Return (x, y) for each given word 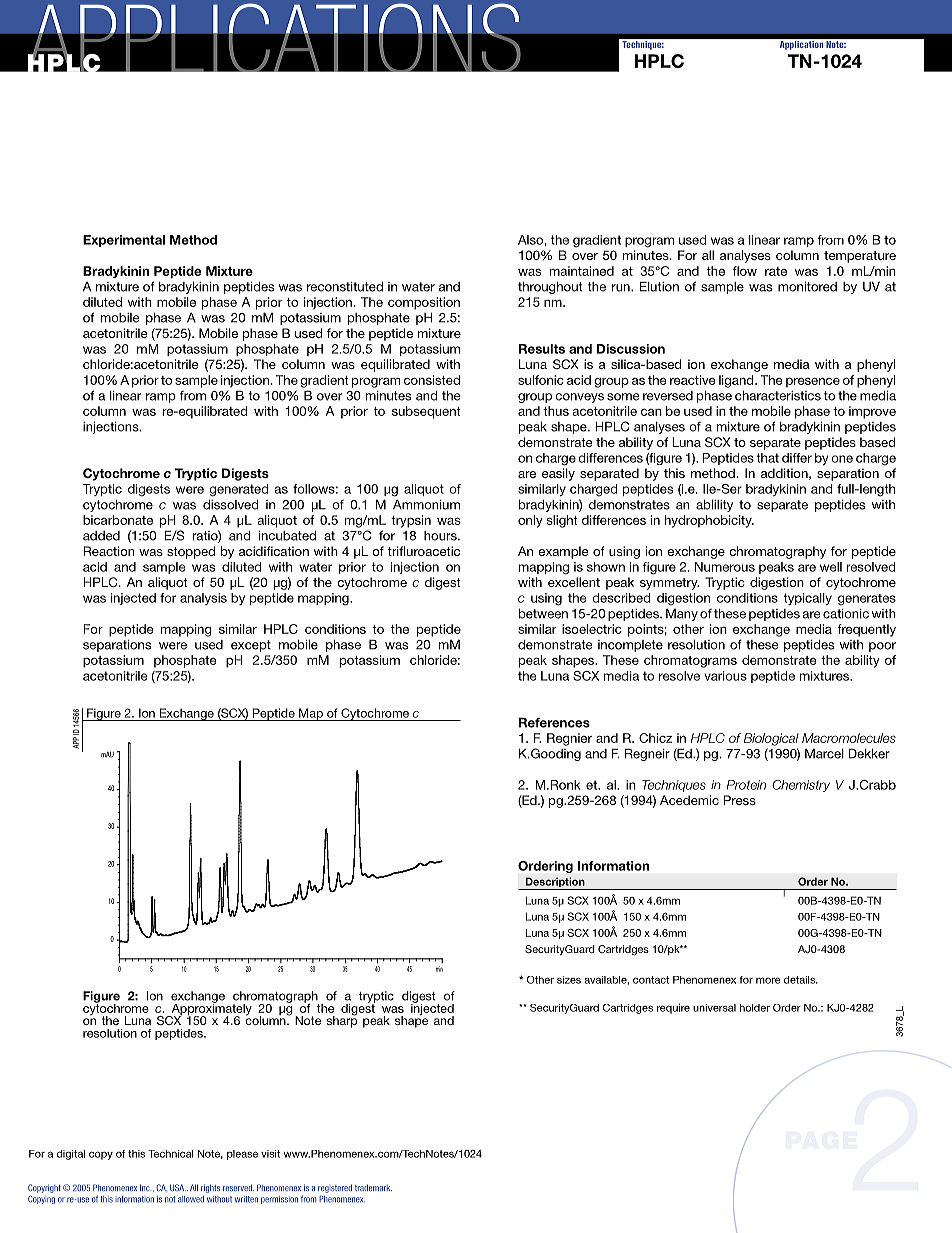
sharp (341, 1021)
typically (808, 599)
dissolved (231, 504)
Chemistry (801, 786)
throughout (550, 288)
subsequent (426, 412)
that (767, 458)
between (543, 613)
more (768, 980)
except (251, 646)
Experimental (124, 241)
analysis (203, 599)
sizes (569, 980)
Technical (170, 1154)
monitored (807, 286)
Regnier (569, 739)
